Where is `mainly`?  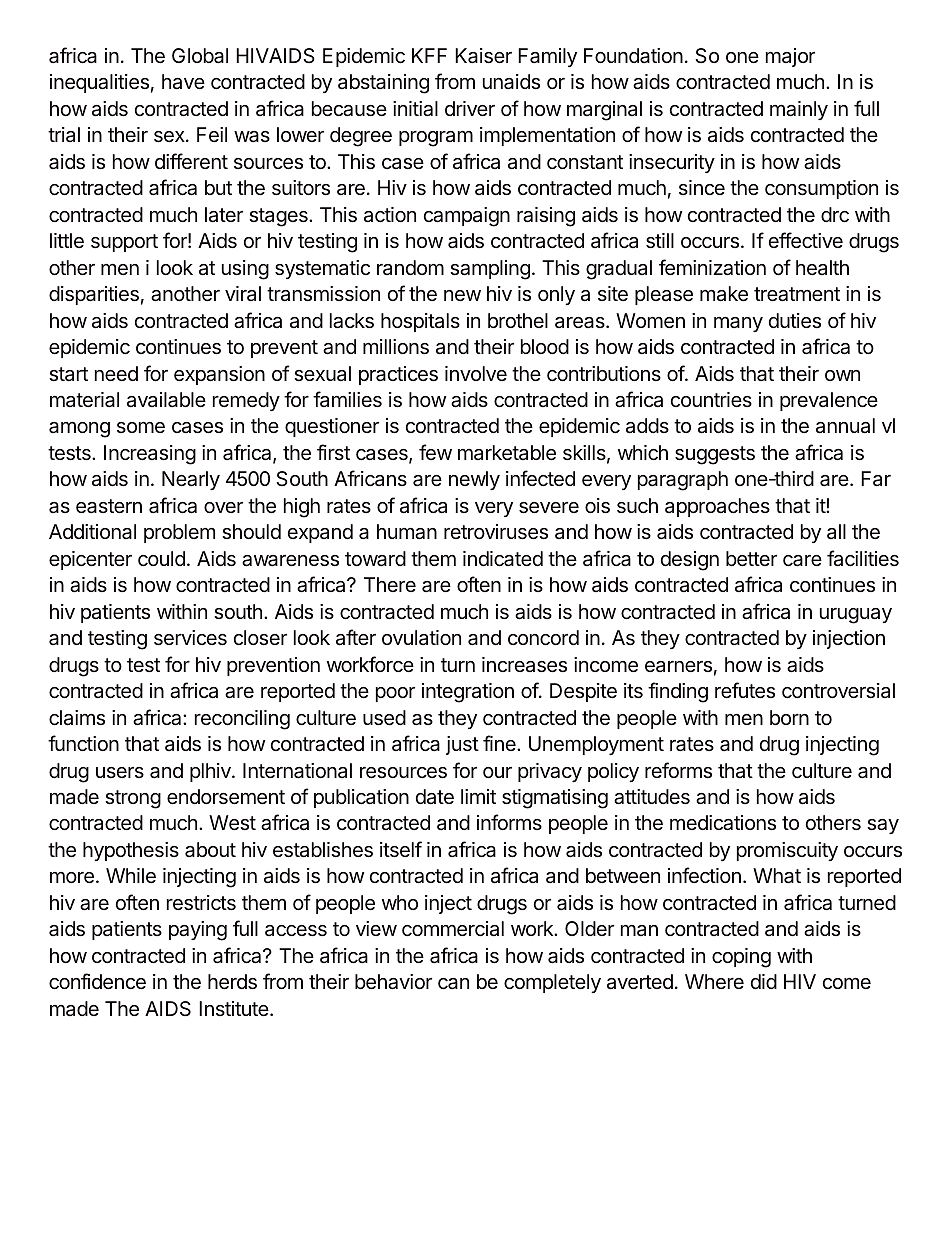 mainly is located at coordinates (799, 110).
